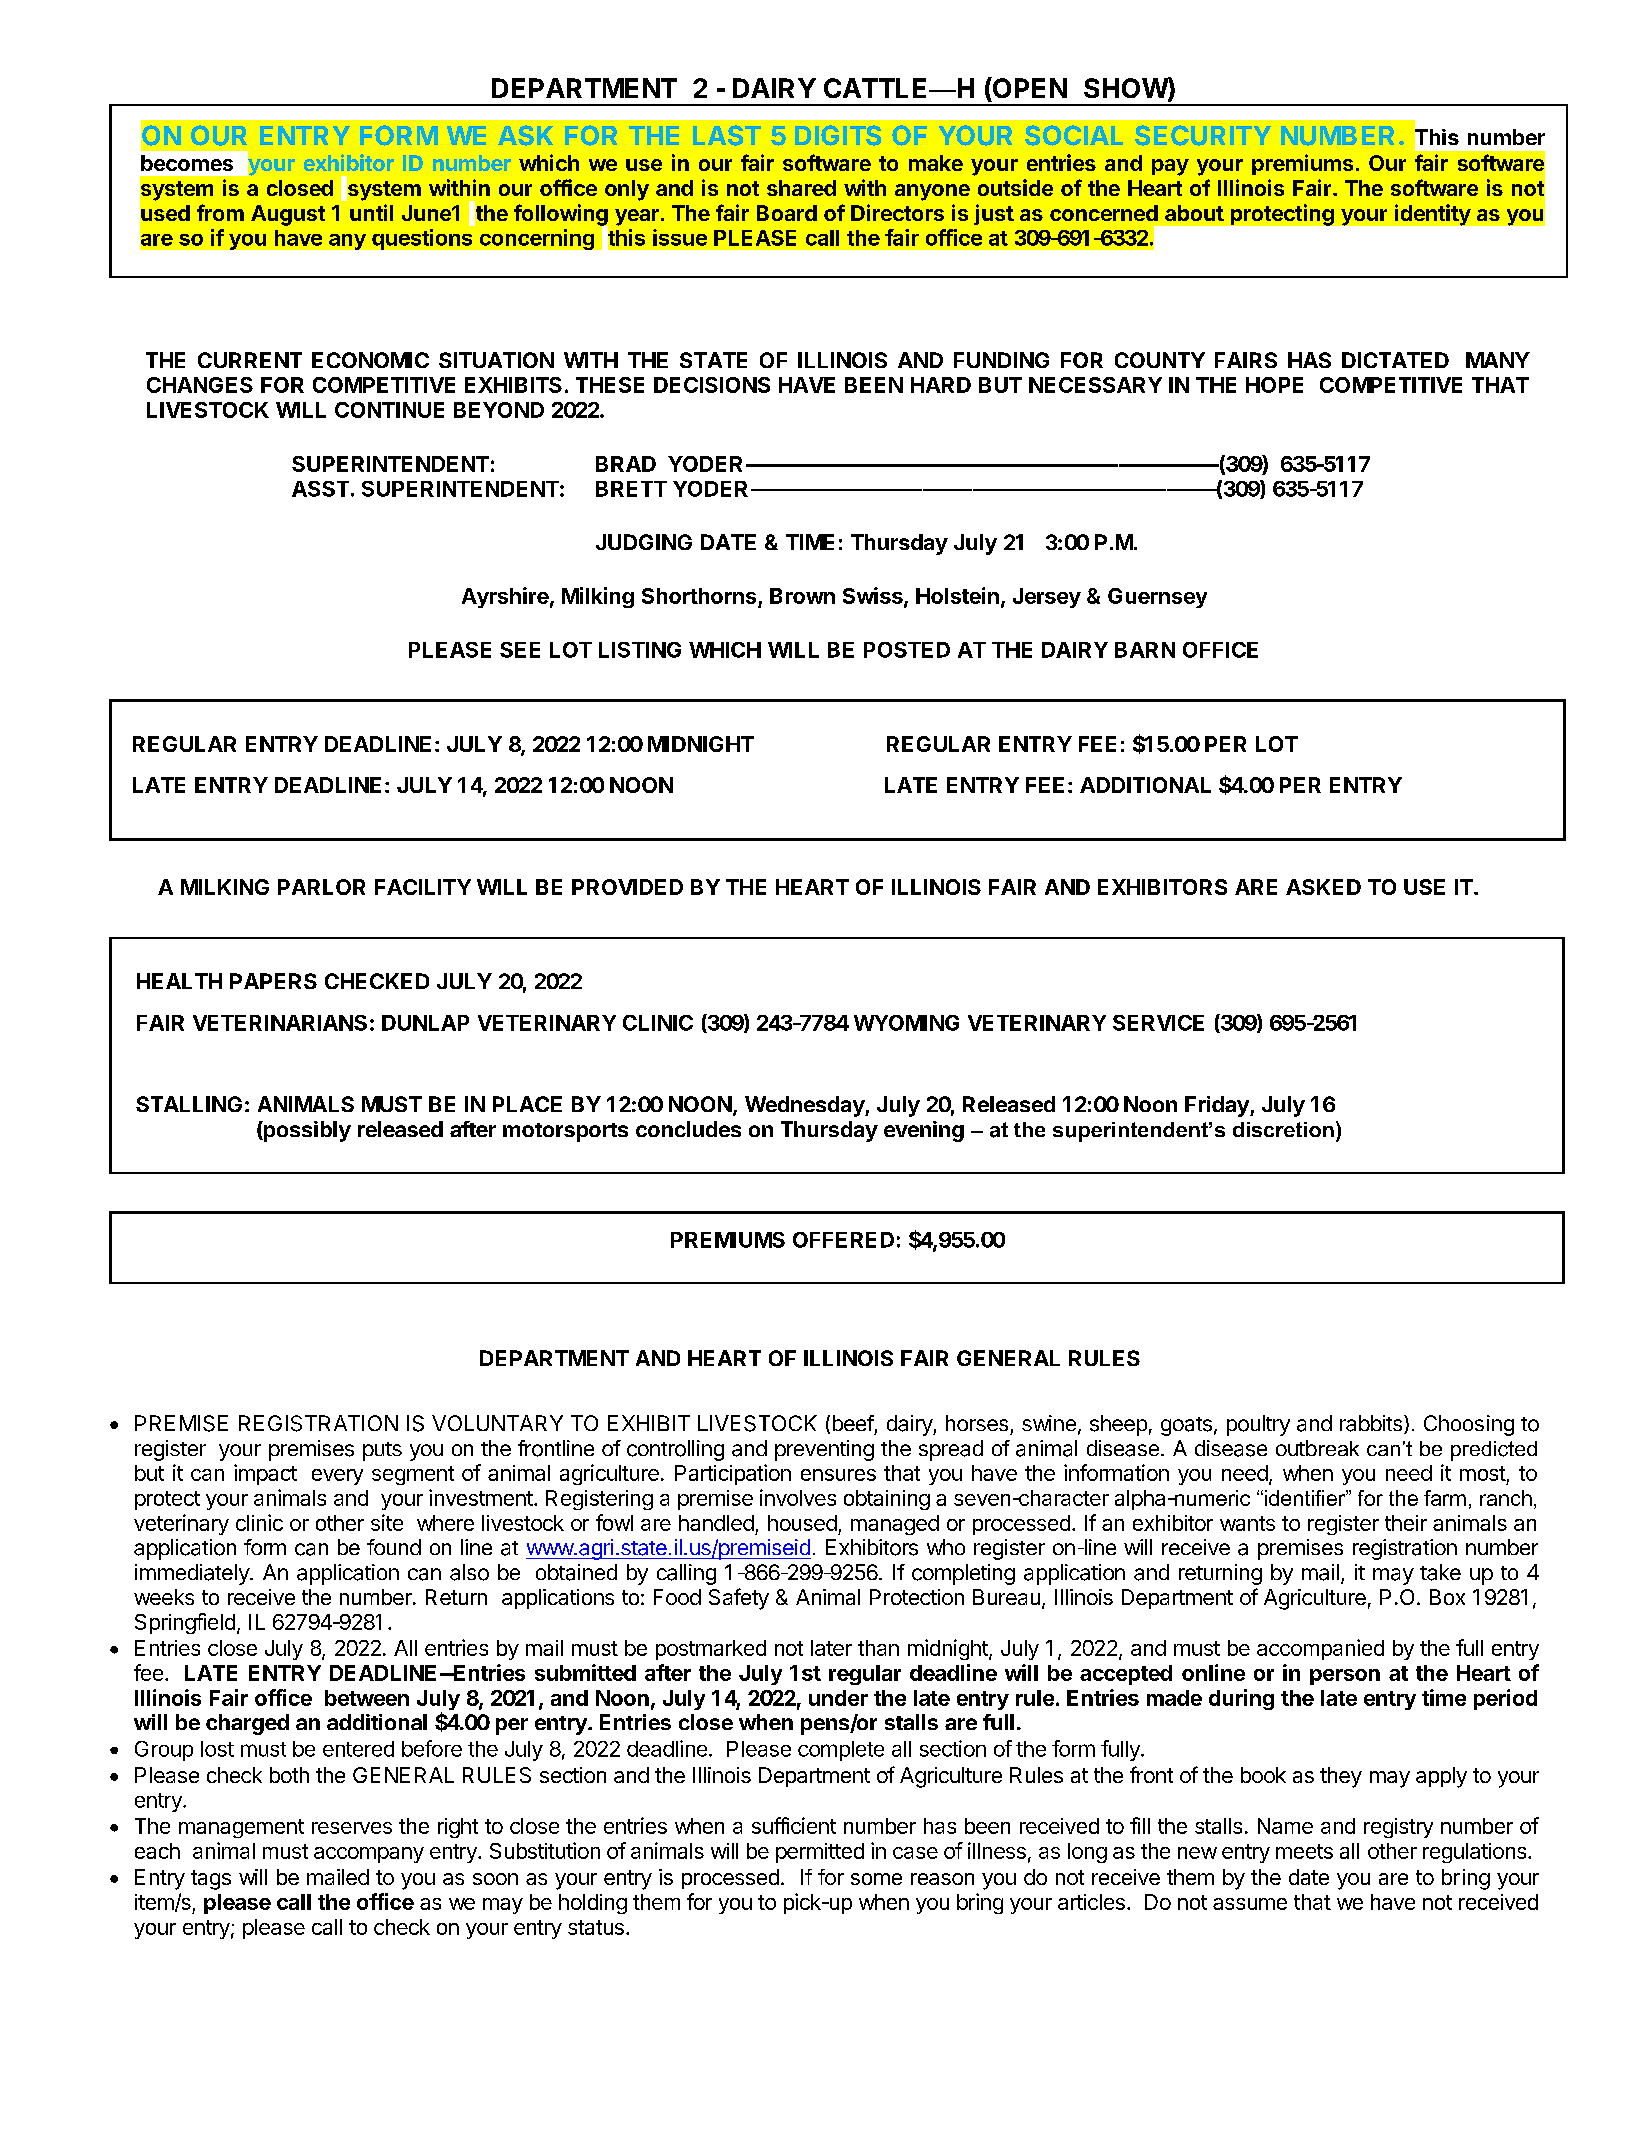  Describe the element at coordinates (802, 596) in the image. I see `Brown` at that location.
